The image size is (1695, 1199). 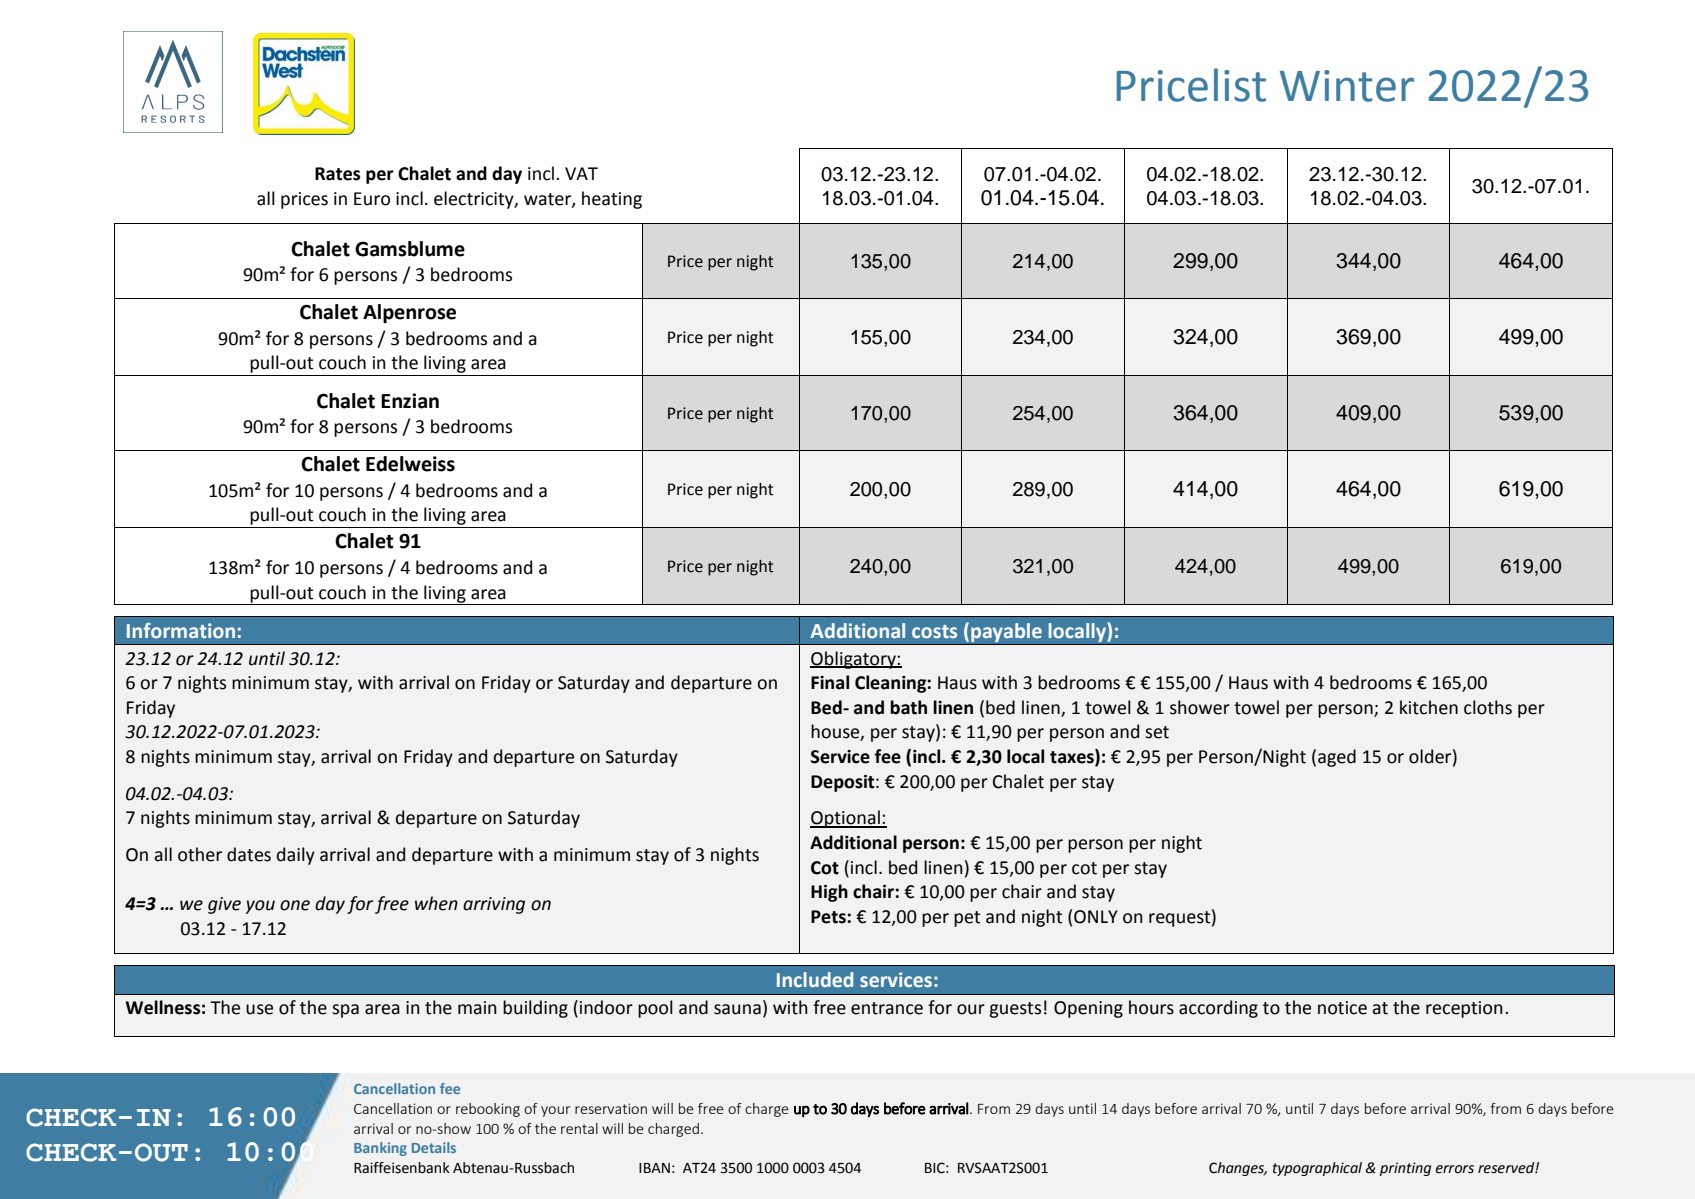 I want to click on ONLY, so click(x=1096, y=917).
